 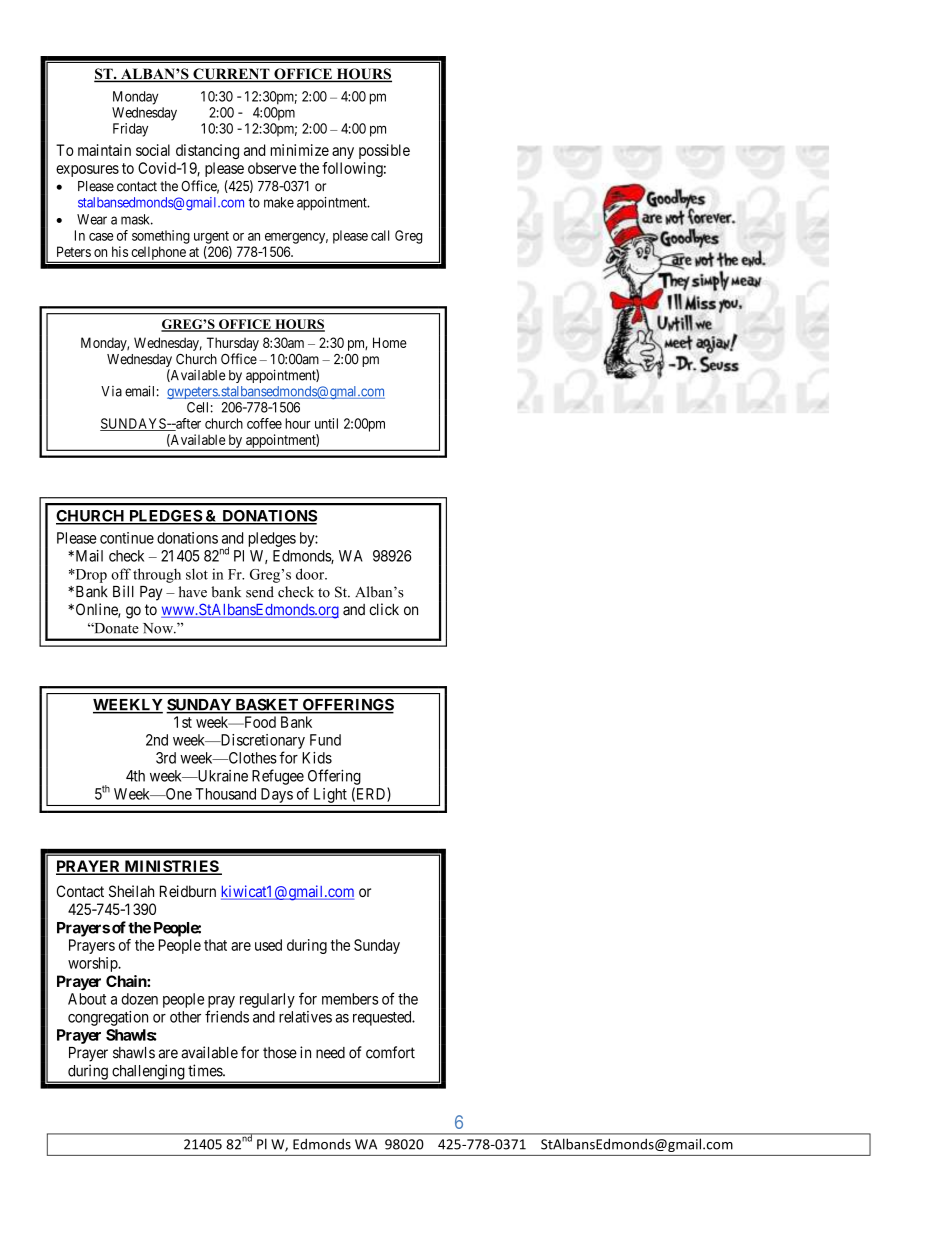 What do you see at coordinates (390, 342) in the document?
I see `Home` at bounding box center [390, 342].
